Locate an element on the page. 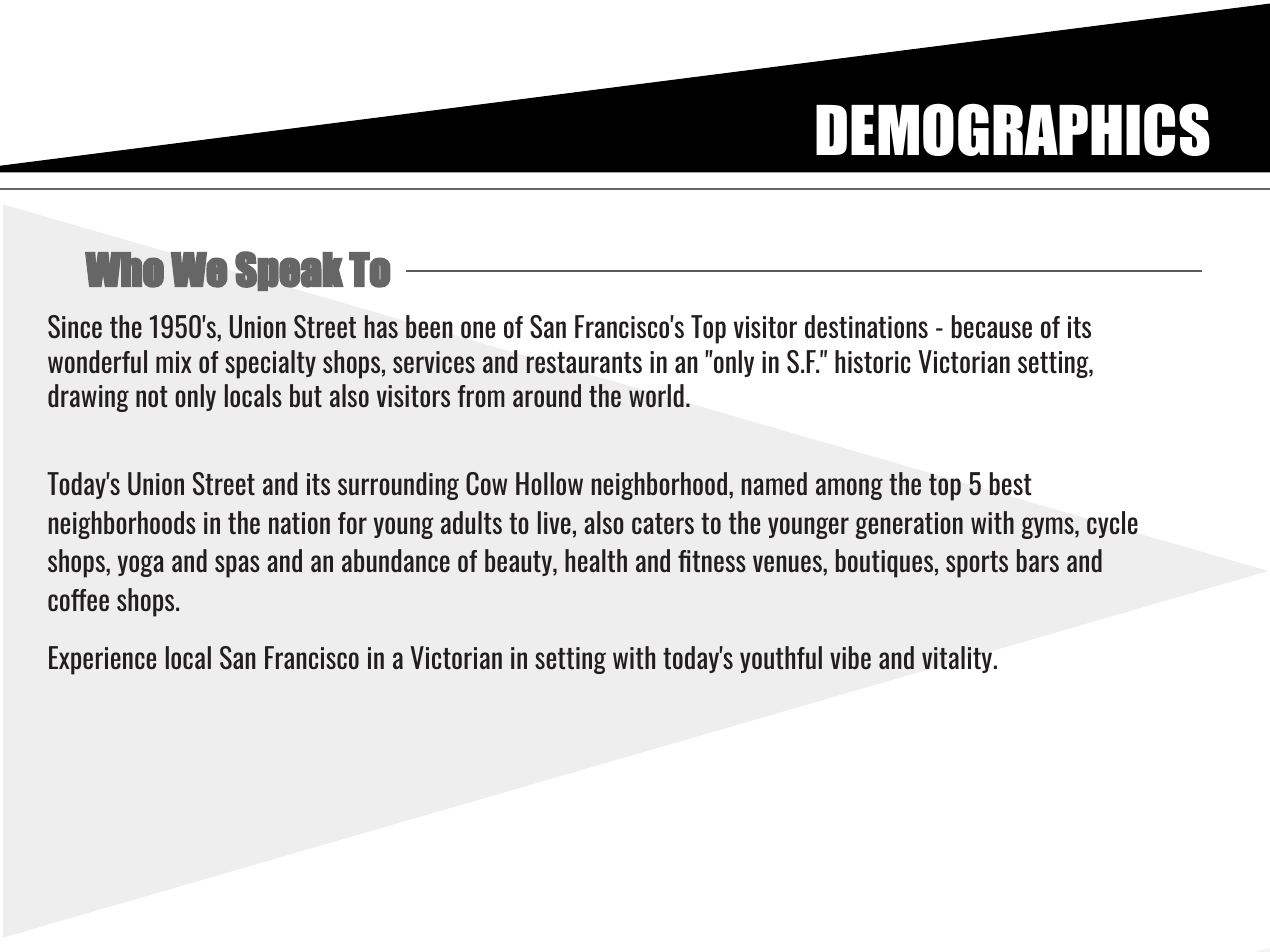 The width and height of the page is (1270, 952). Hollow is located at coordinates (549, 483).
